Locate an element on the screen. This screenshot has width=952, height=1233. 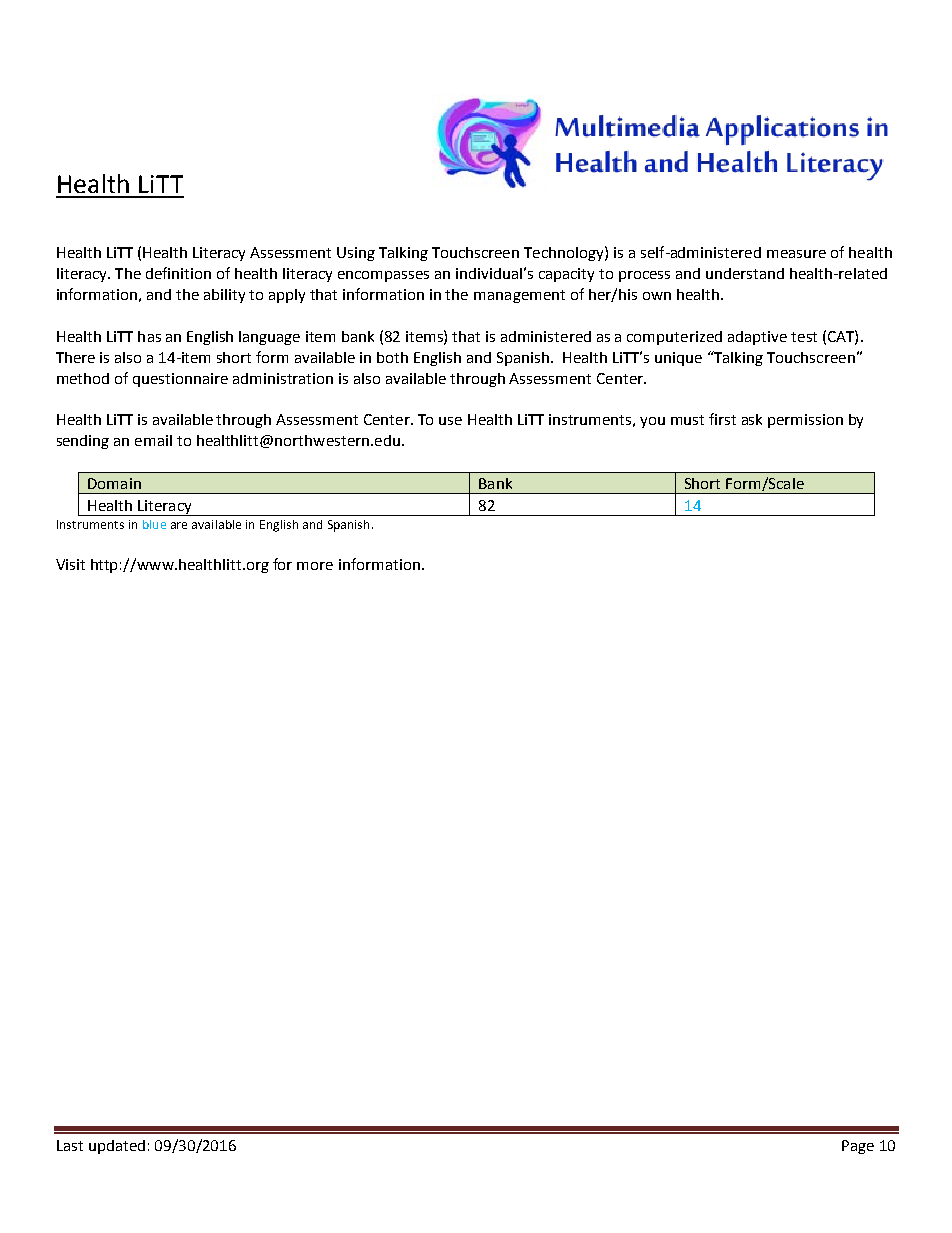
updated is located at coordinates (117, 1147).
